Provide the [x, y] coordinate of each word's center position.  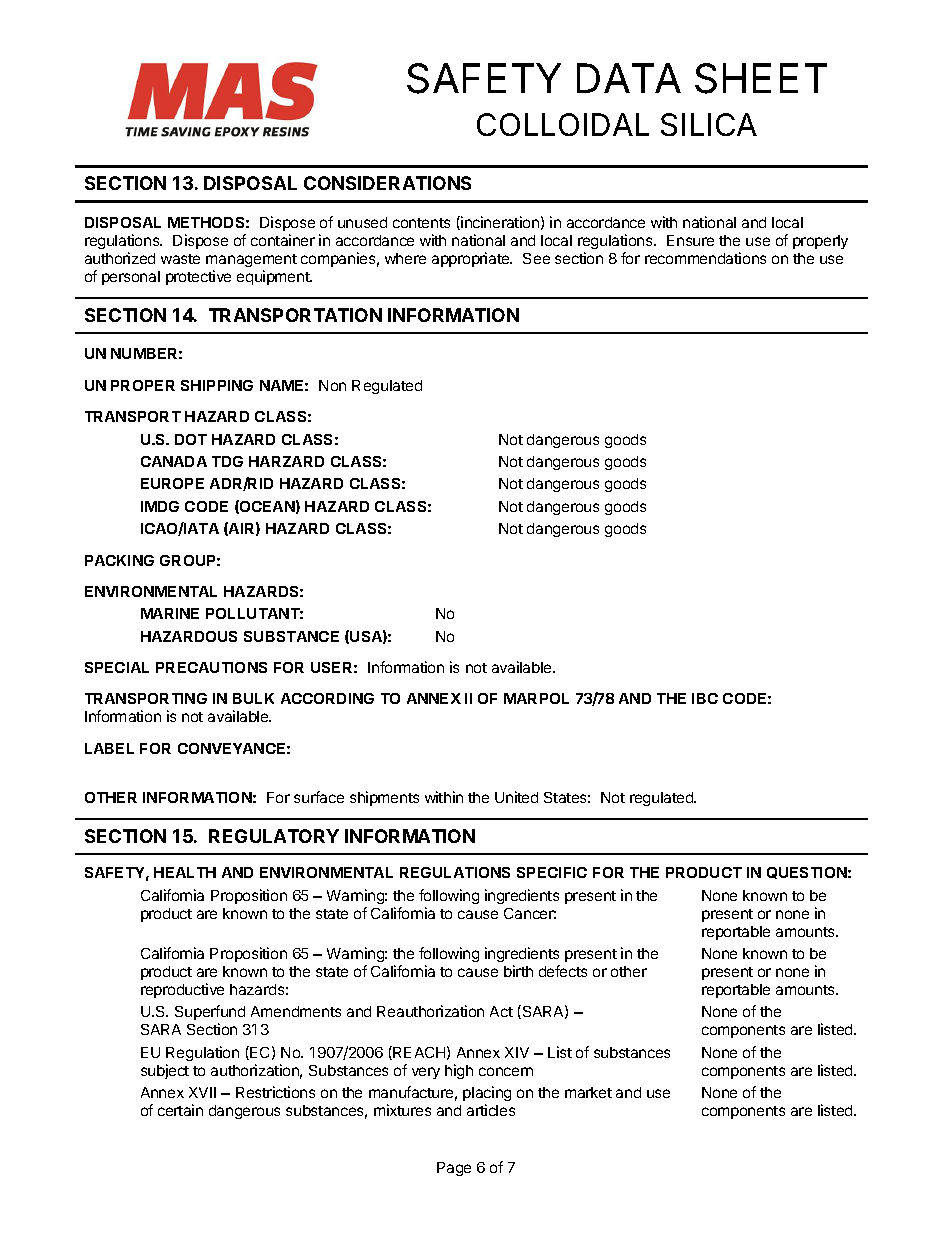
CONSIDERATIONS [387, 183]
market [588, 1092]
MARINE [170, 613]
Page [454, 1169]
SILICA [709, 124]
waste [180, 259]
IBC [705, 698]
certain [180, 1110]
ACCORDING [327, 698]
